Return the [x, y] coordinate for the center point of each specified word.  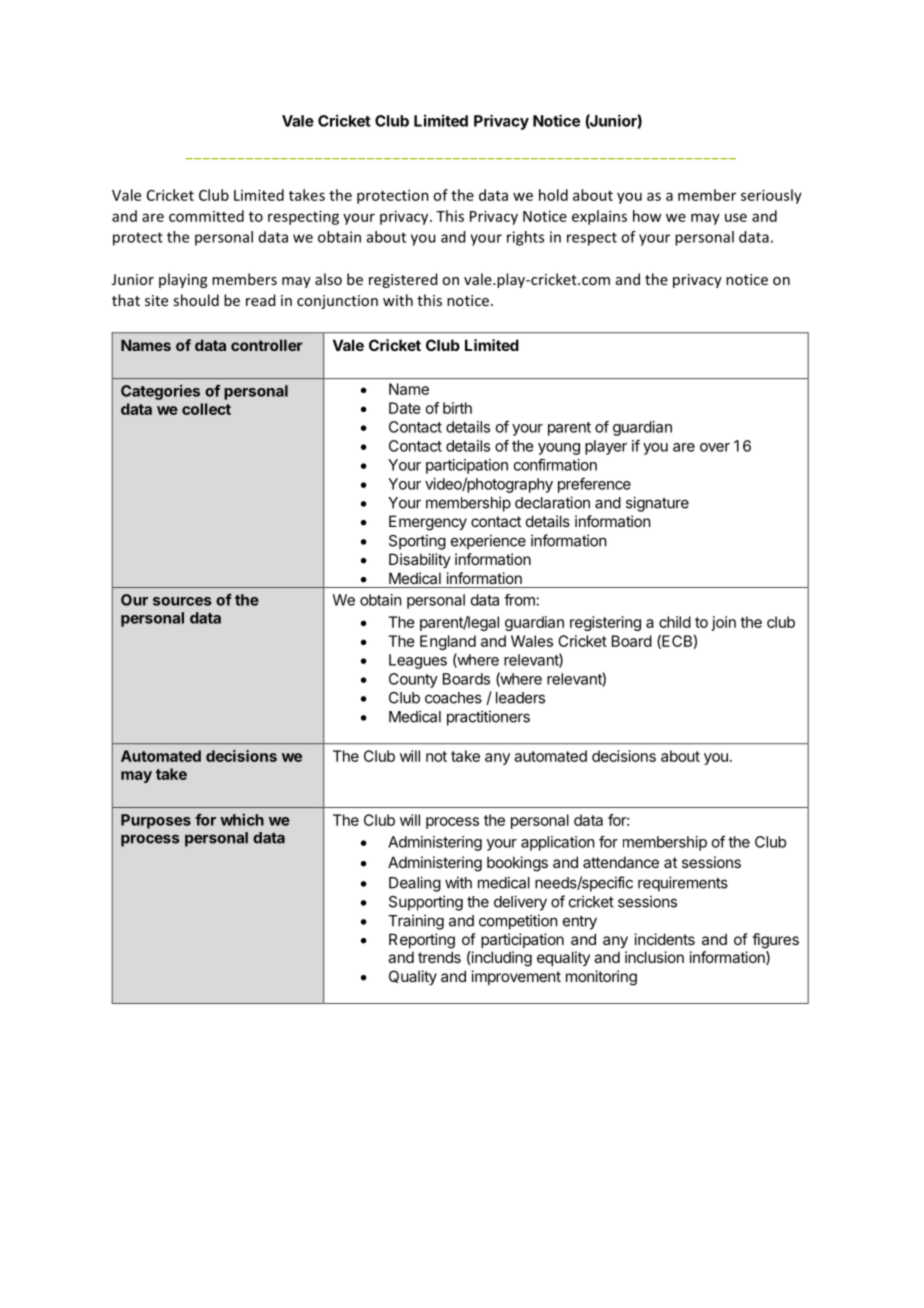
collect [206, 409]
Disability [420, 560]
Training [416, 922]
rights [525, 238]
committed [206, 216]
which [242, 819]
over [715, 447]
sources [182, 601]
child [675, 622]
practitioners [488, 718]
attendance [621, 862]
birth [457, 408]
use [736, 217]
